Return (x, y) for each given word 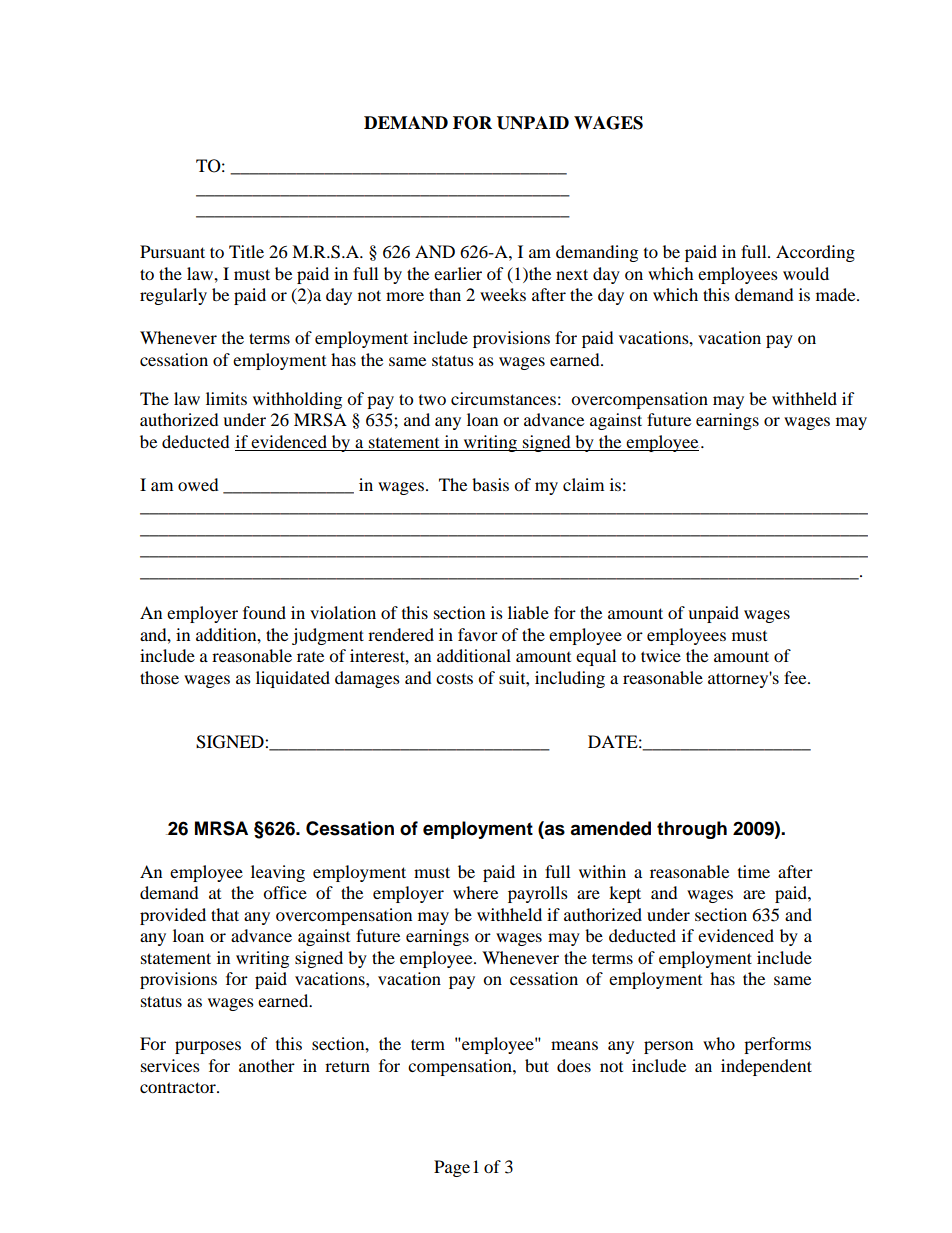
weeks (503, 294)
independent (766, 1067)
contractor (179, 1087)
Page (452, 1168)
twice (661, 655)
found (264, 612)
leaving (278, 873)
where (475, 892)
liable (528, 612)
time (754, 871)
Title (246, 251)
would (806, 273)
